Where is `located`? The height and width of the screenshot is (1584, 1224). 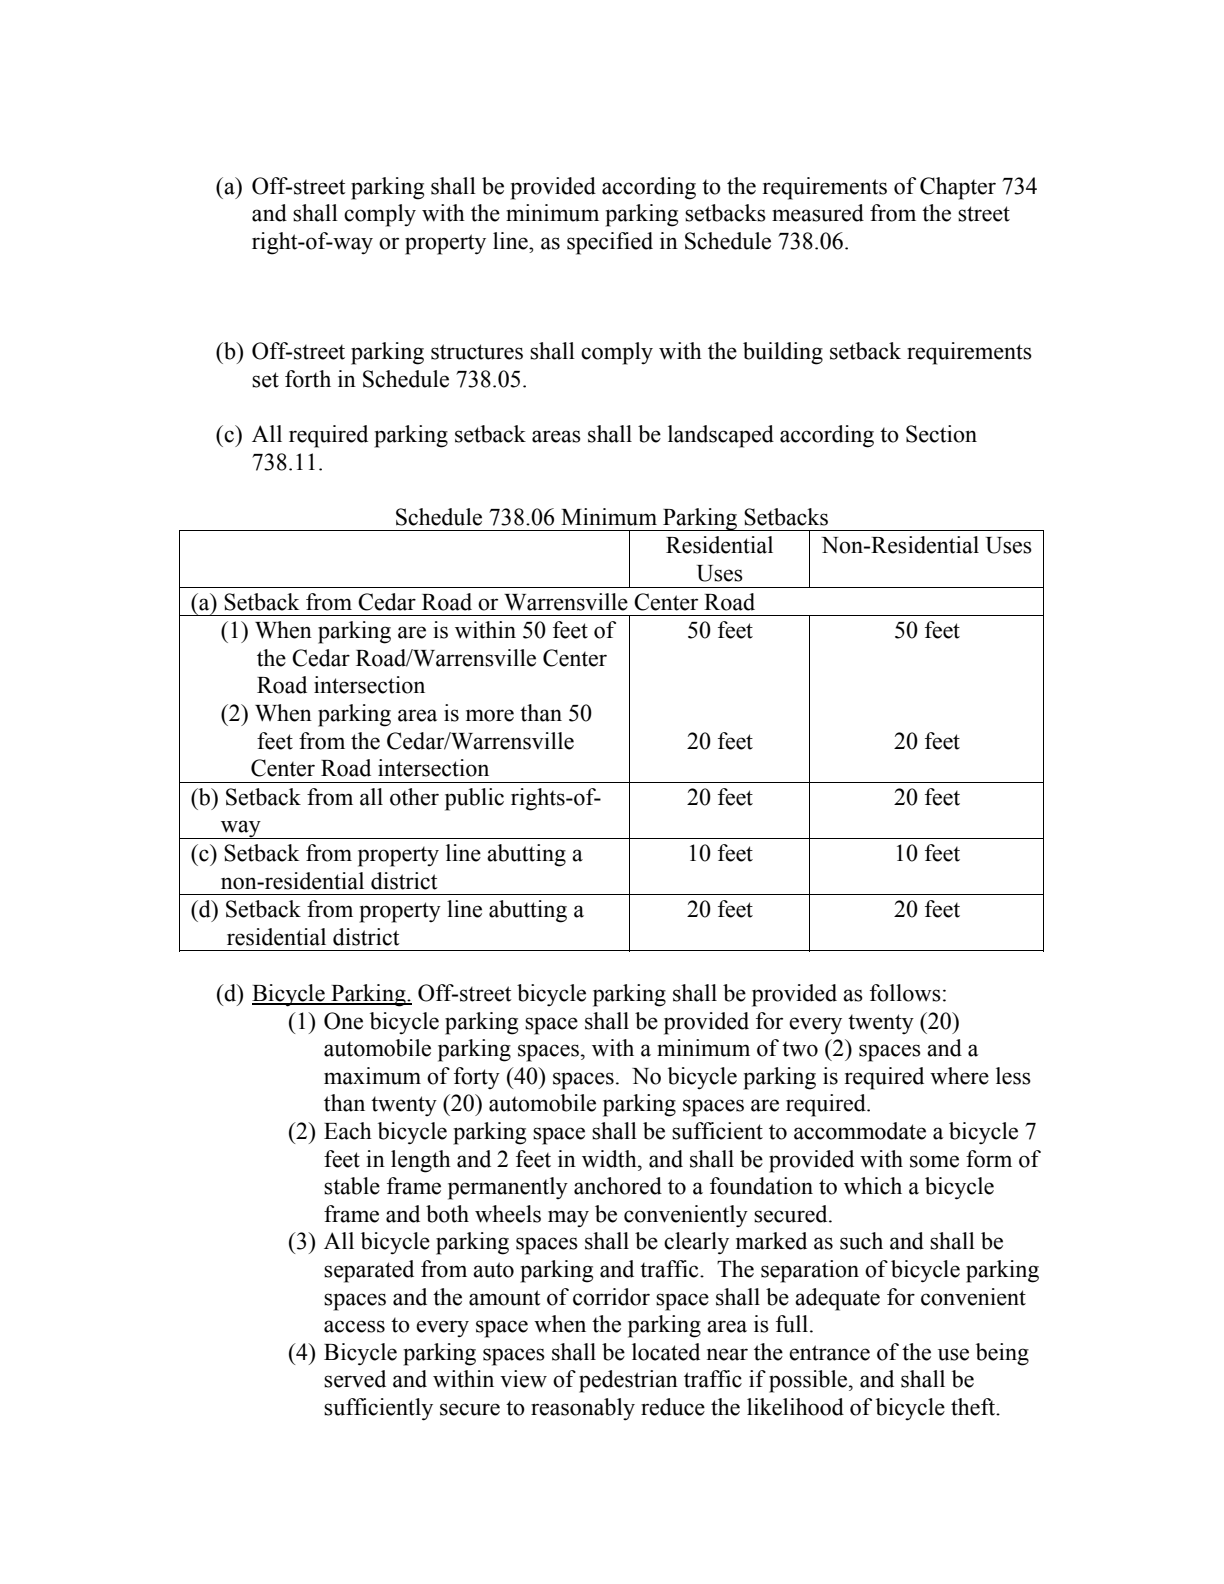
located is located at coordinates (666, 1352).
